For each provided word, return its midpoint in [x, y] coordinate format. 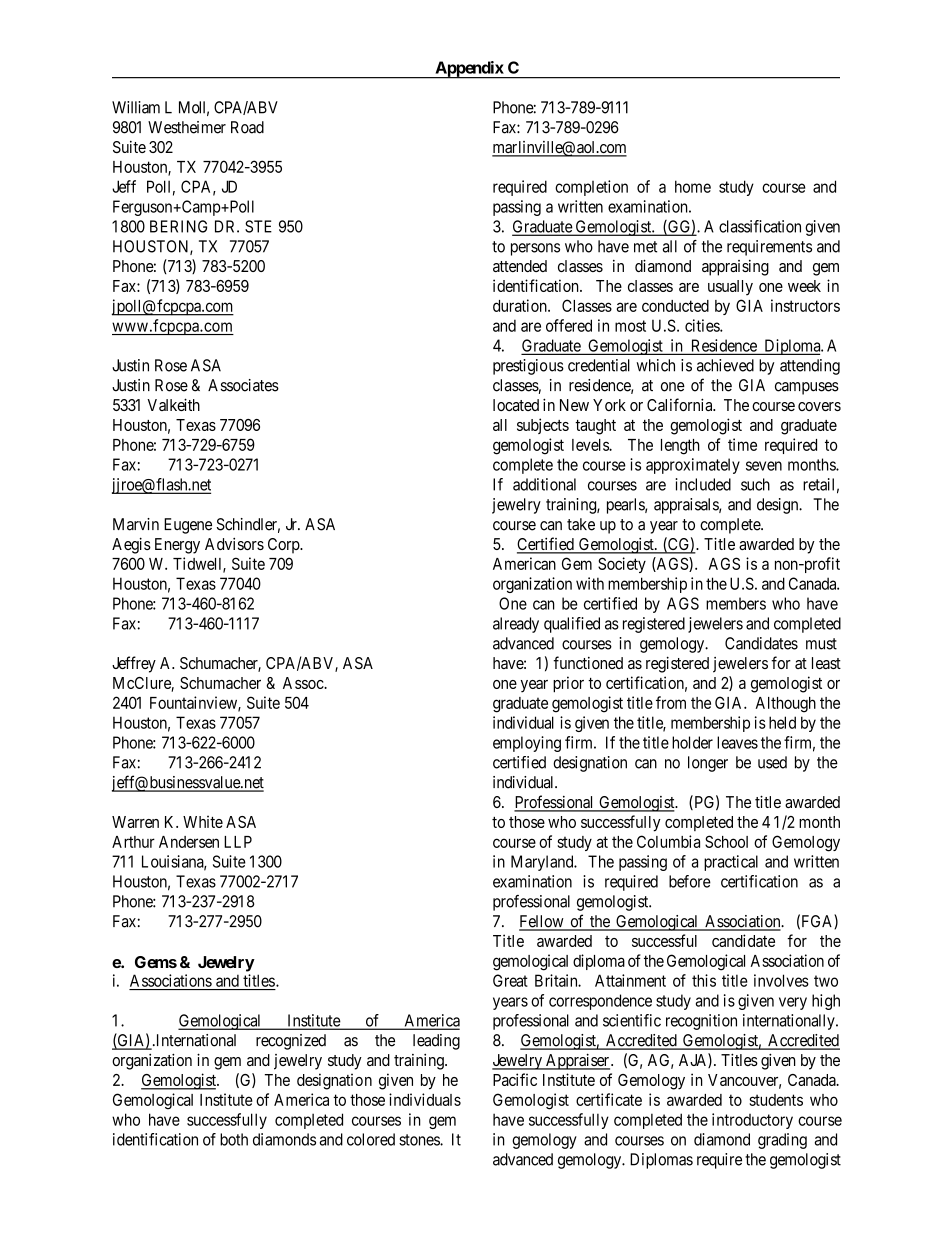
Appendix [469, 70]
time [742, 444]
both [234, 1139]
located [516, 405]
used [772, 762]
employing [527, 744]
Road [247, 127]
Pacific [515, 1079]
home [693, 186]
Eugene [188, 526]
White [203, 821]
